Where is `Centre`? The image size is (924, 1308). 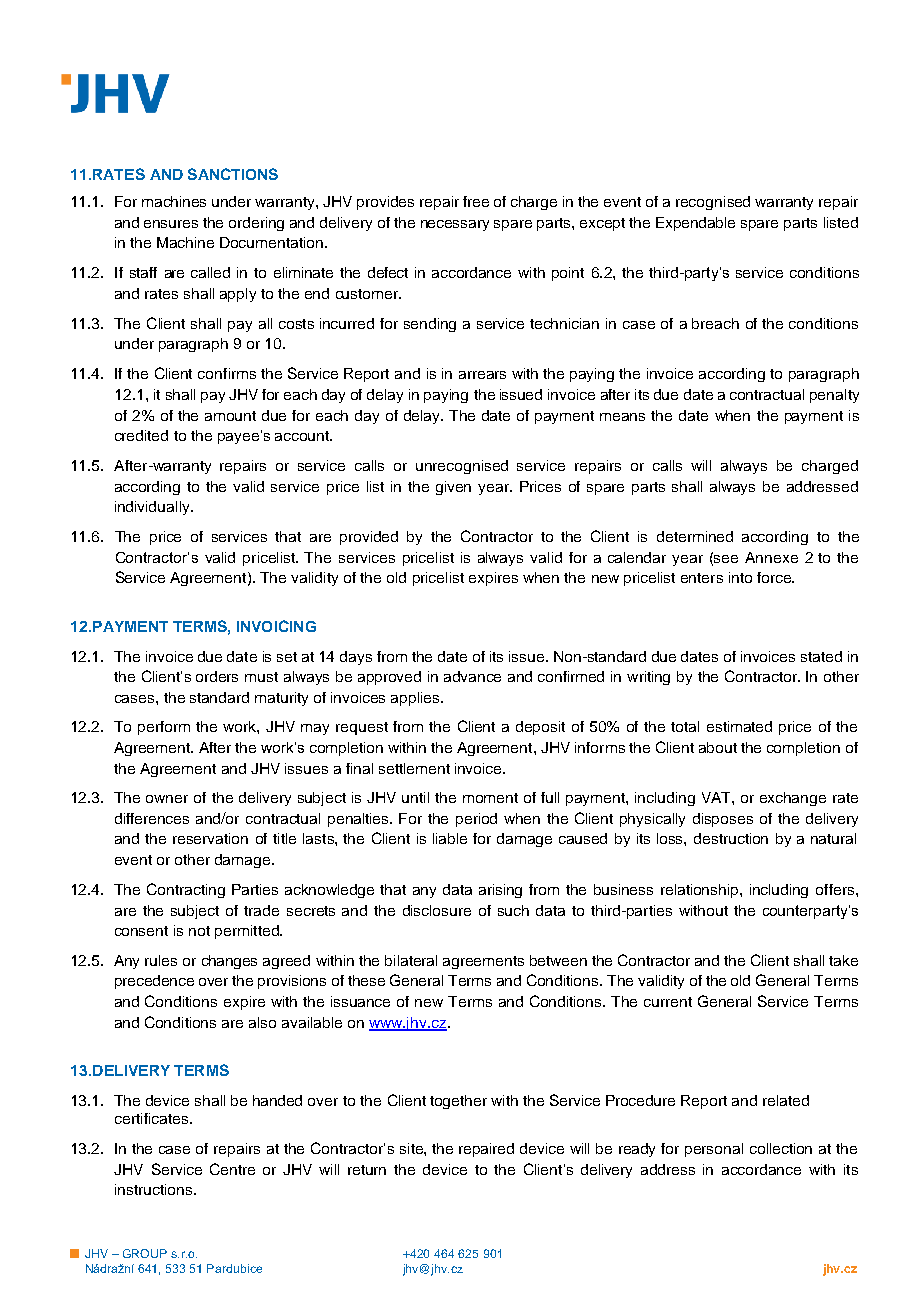
Centre is located at coordinates (232, 1169).
